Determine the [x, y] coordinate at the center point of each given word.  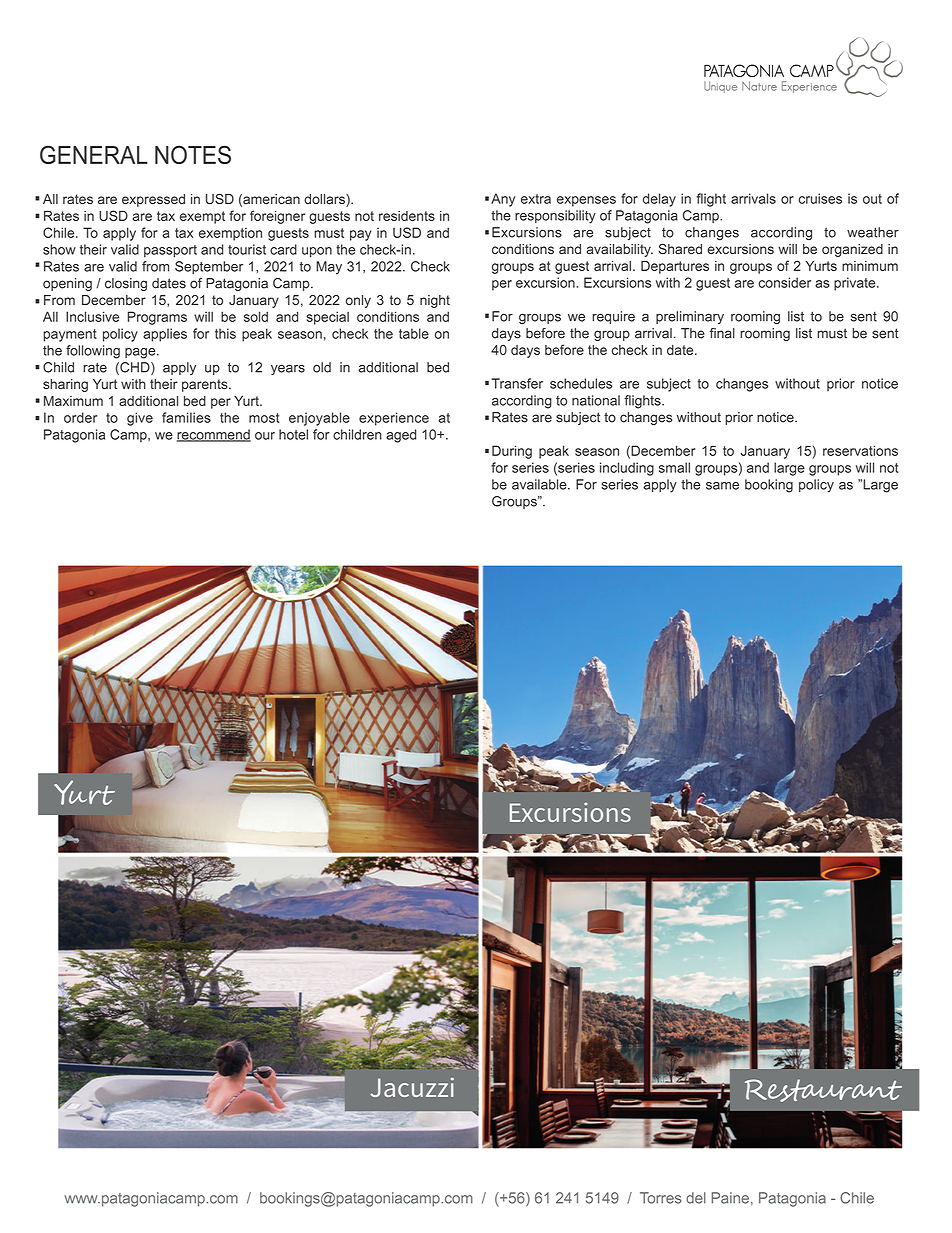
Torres [661, 1198]
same [722, 486]
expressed [153, 200]
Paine [730, 1198]
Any [503, 200]
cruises [820, 198]
